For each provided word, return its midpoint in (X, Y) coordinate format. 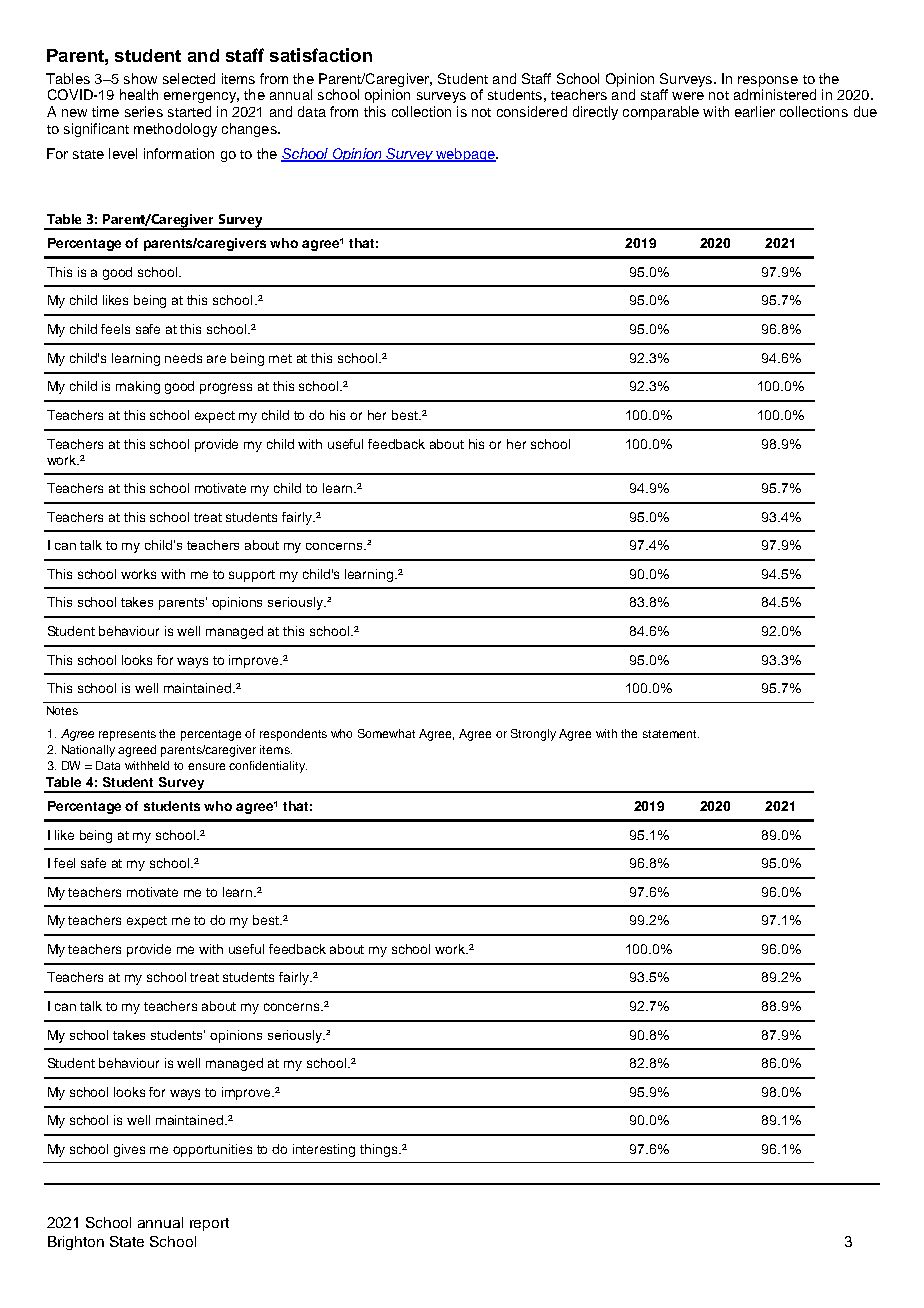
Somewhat (386, 733)
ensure (206, 766)
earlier (755, 111)
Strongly (533, 735)
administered (775, 94)
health (139, 94)
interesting (324, 1150)
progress (226, 388)
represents (127, 735)
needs (183, 358)
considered (532, 111)
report (209, 1224)
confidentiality (268, 767)
